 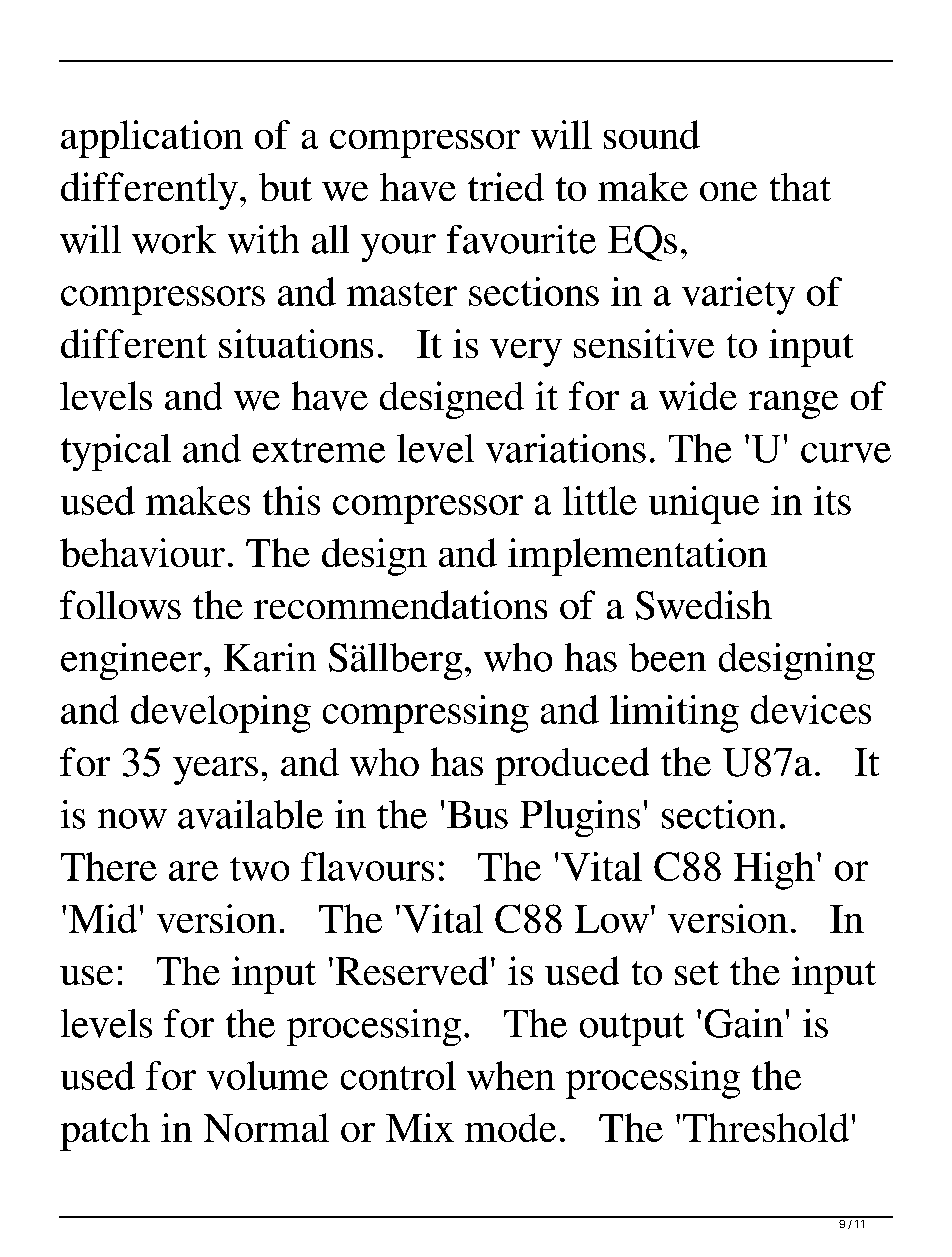 I want to click on one, so click(x=728, y=191).
